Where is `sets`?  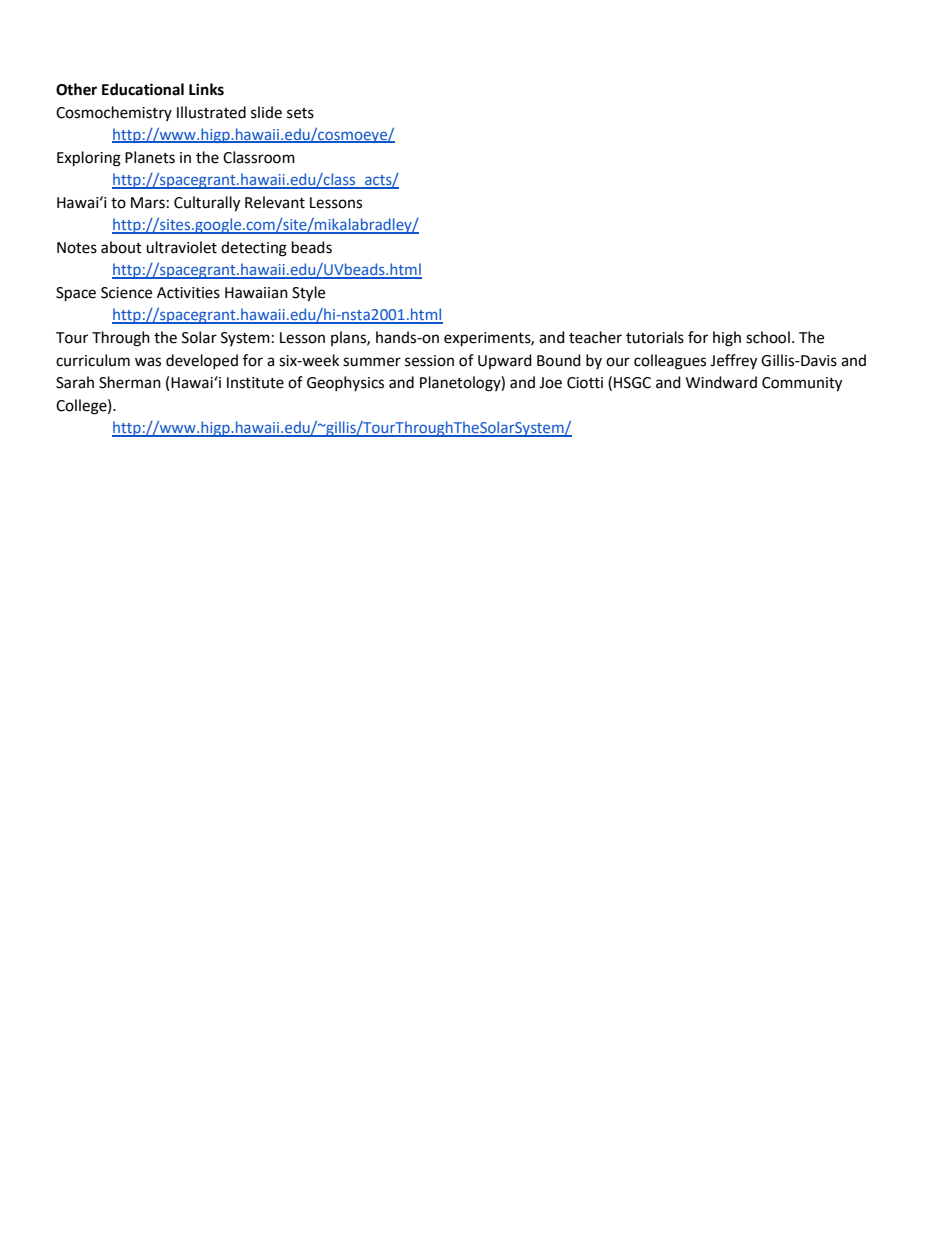 sets is located at coordinates (300, 113).
